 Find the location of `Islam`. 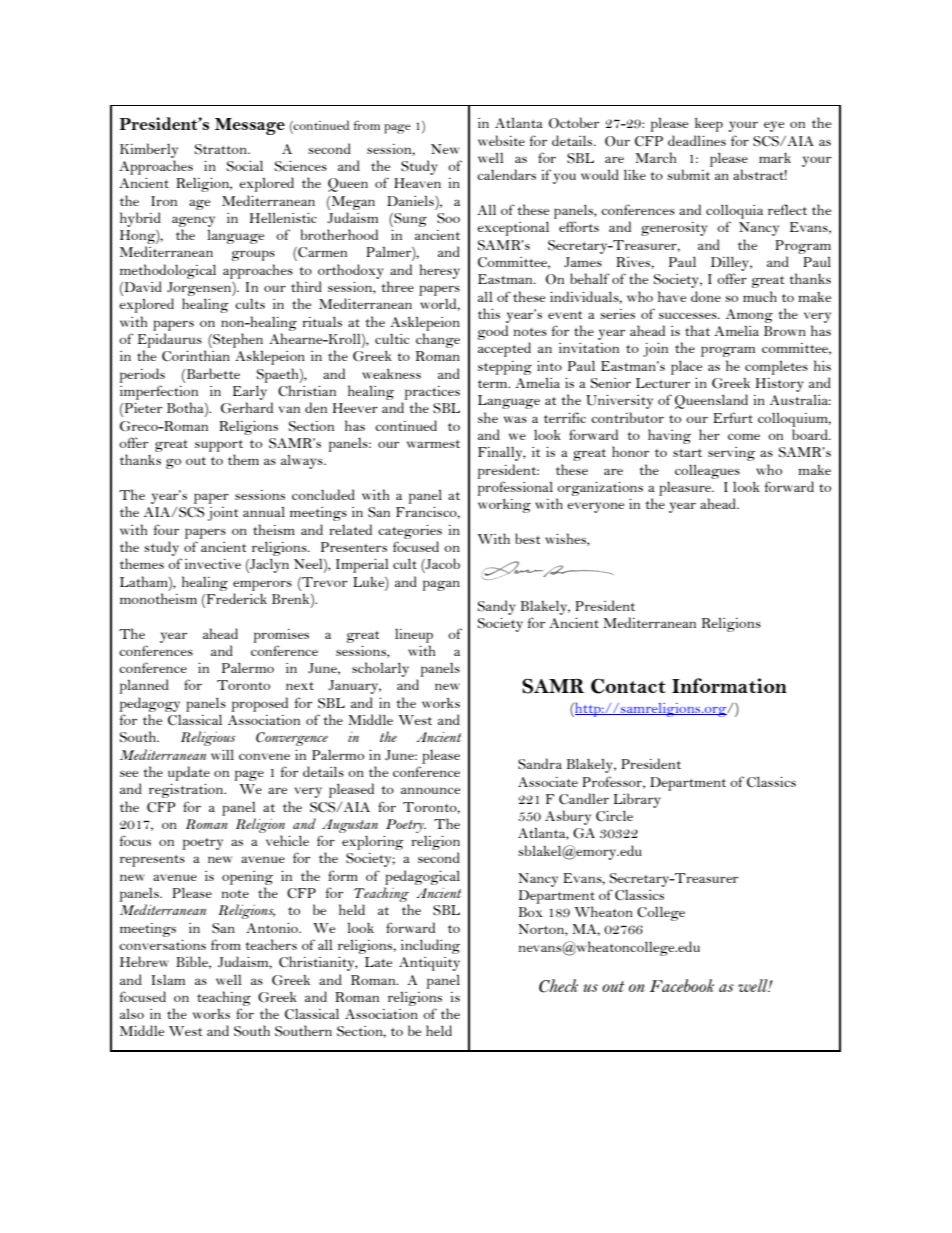

Islam is located at coordinates (168, 980).
